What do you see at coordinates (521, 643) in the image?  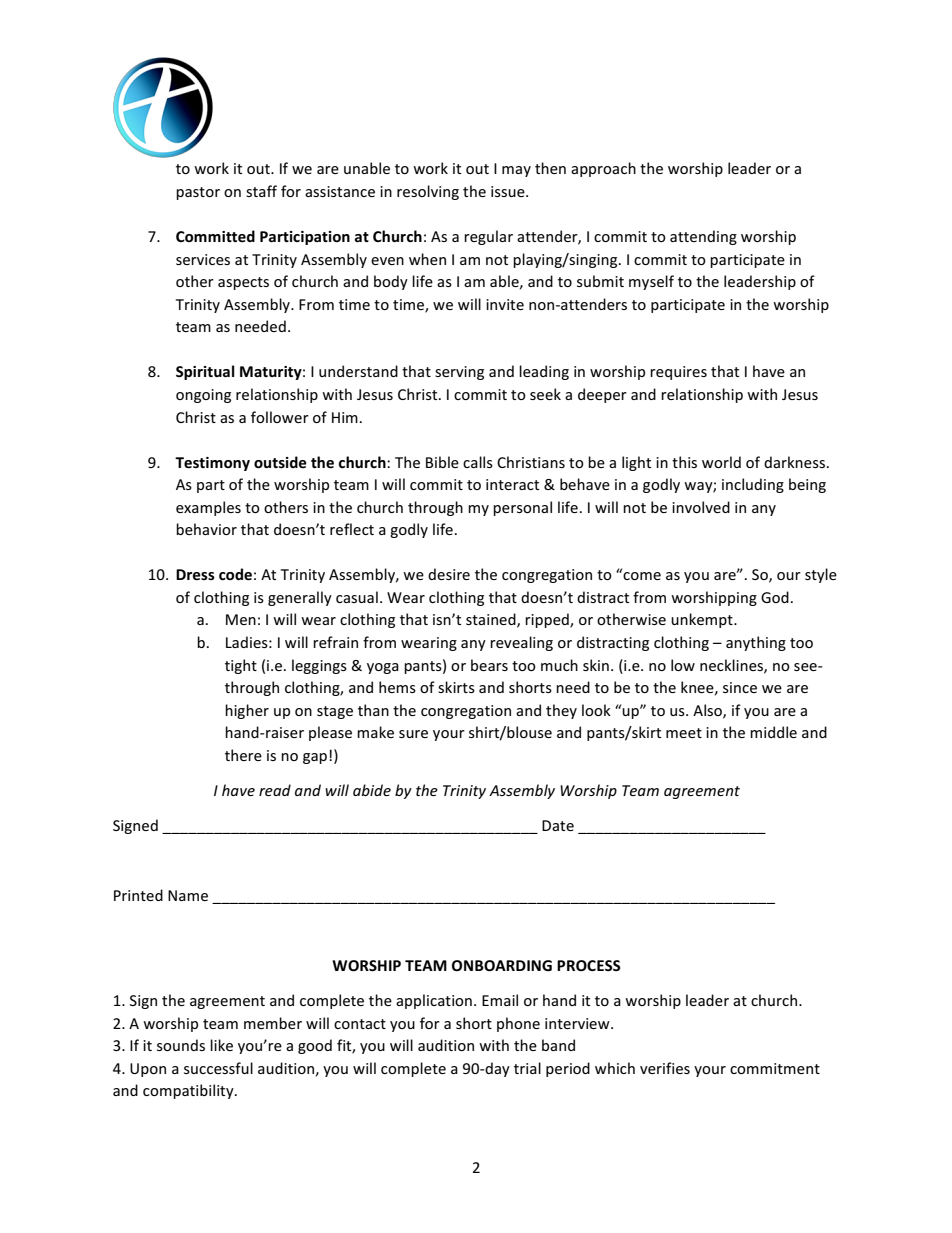 I see `revealing` at bounding box center [521, 643].
